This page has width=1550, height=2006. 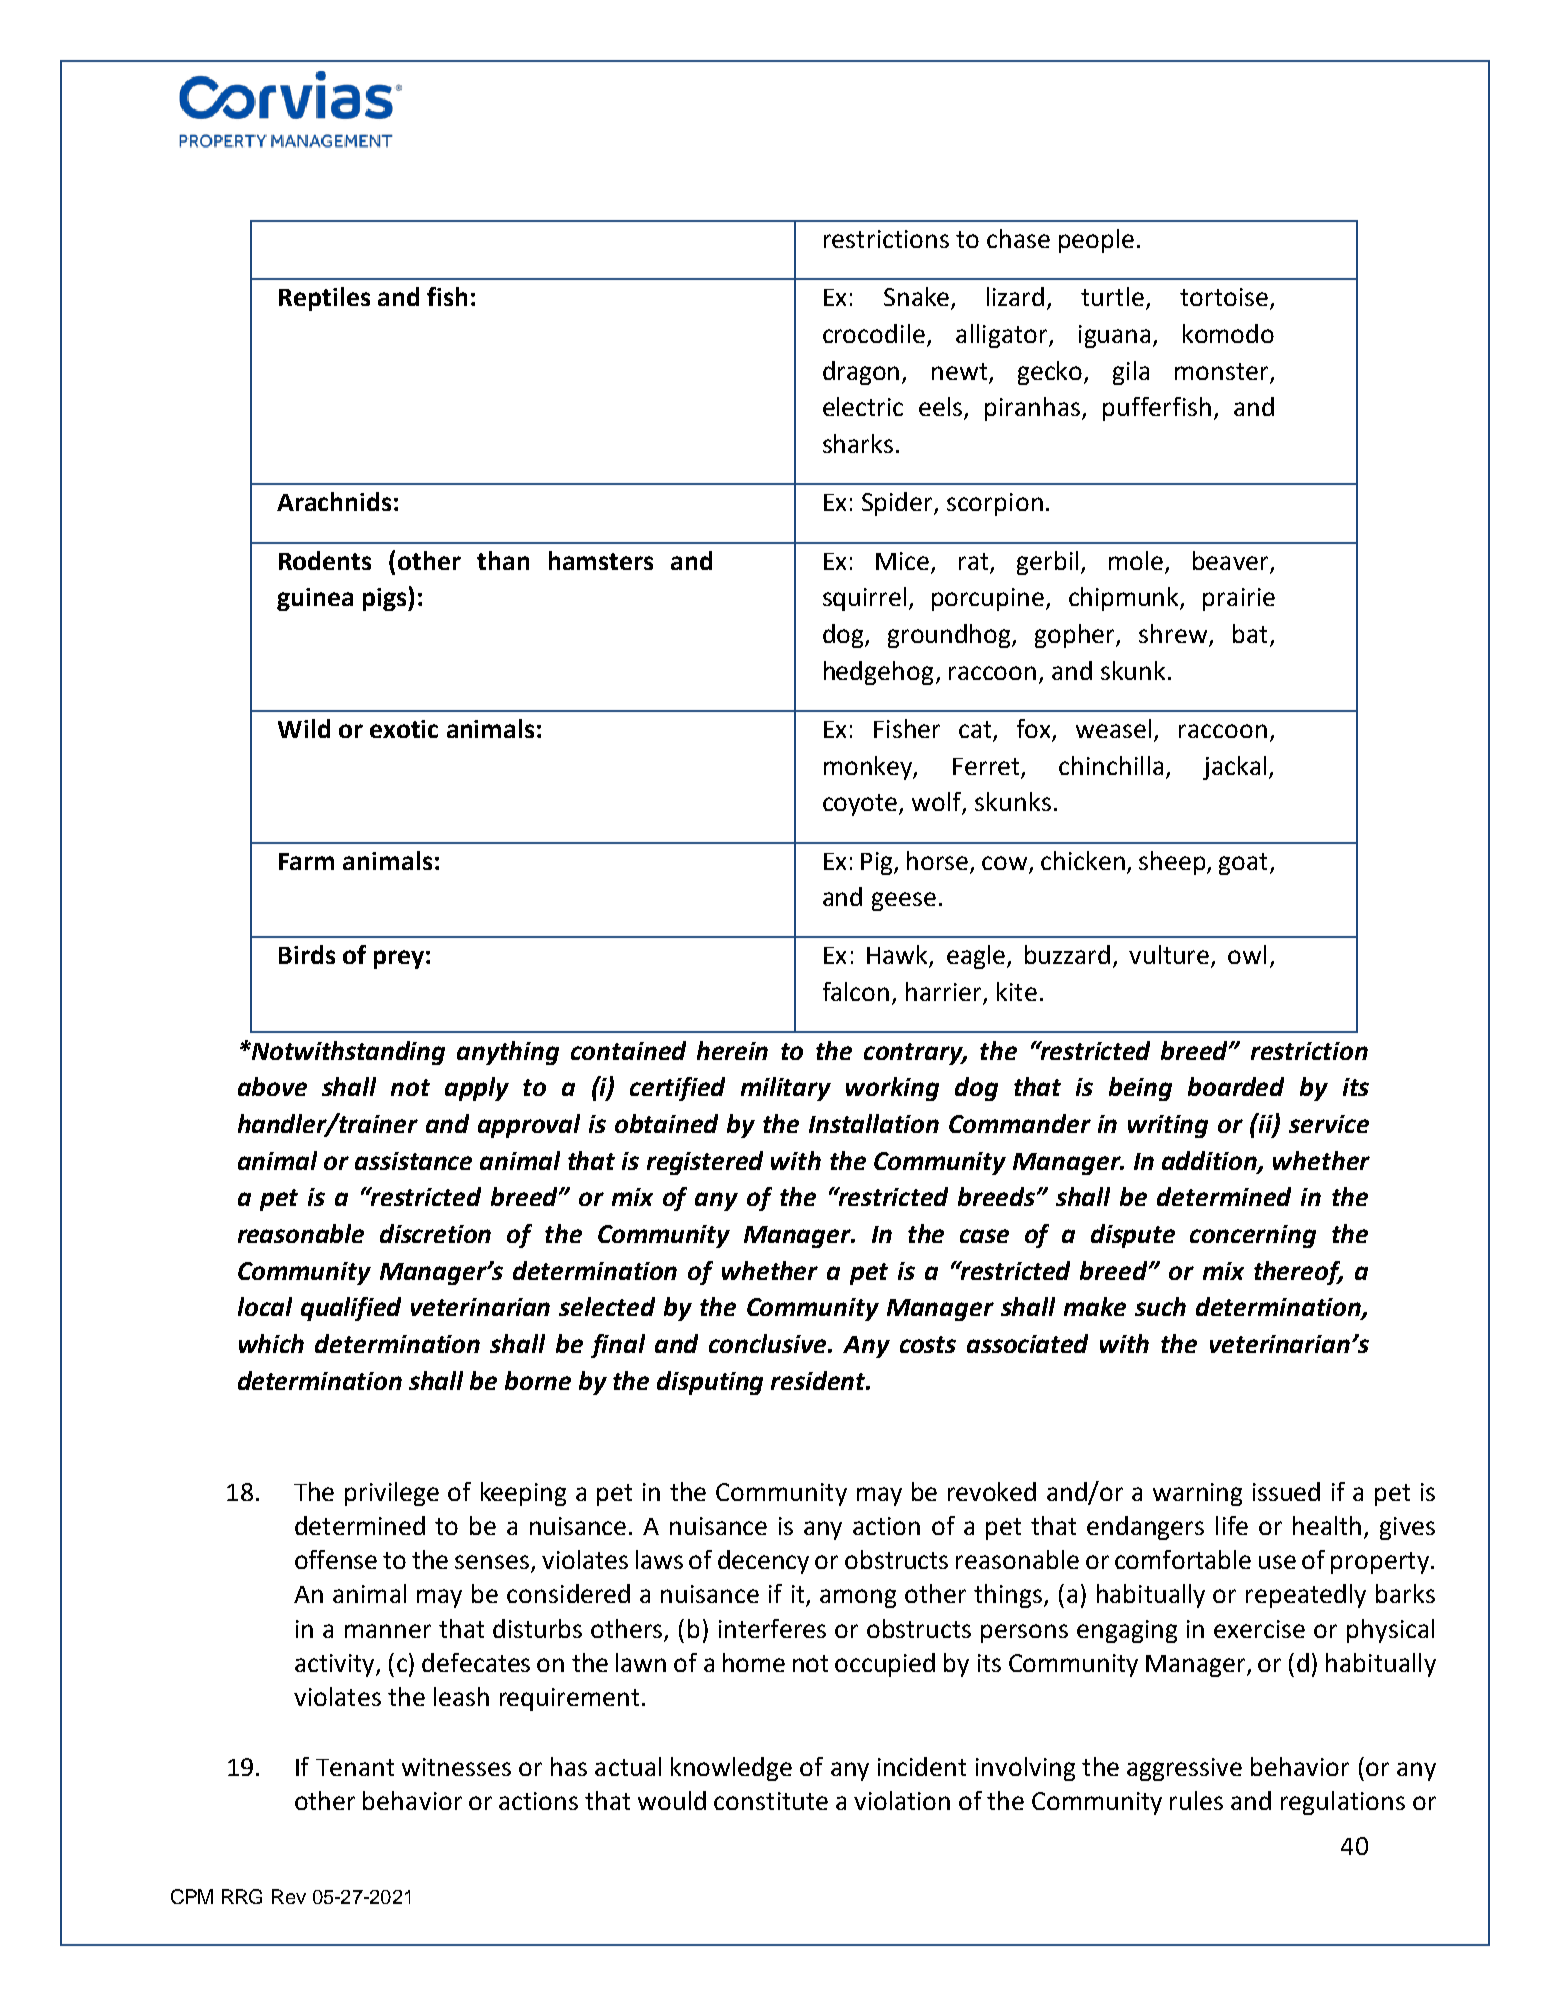 What do you see at coordinates (306, 861) in the page?
I see `Farm` at bounding box center [306, 861].
